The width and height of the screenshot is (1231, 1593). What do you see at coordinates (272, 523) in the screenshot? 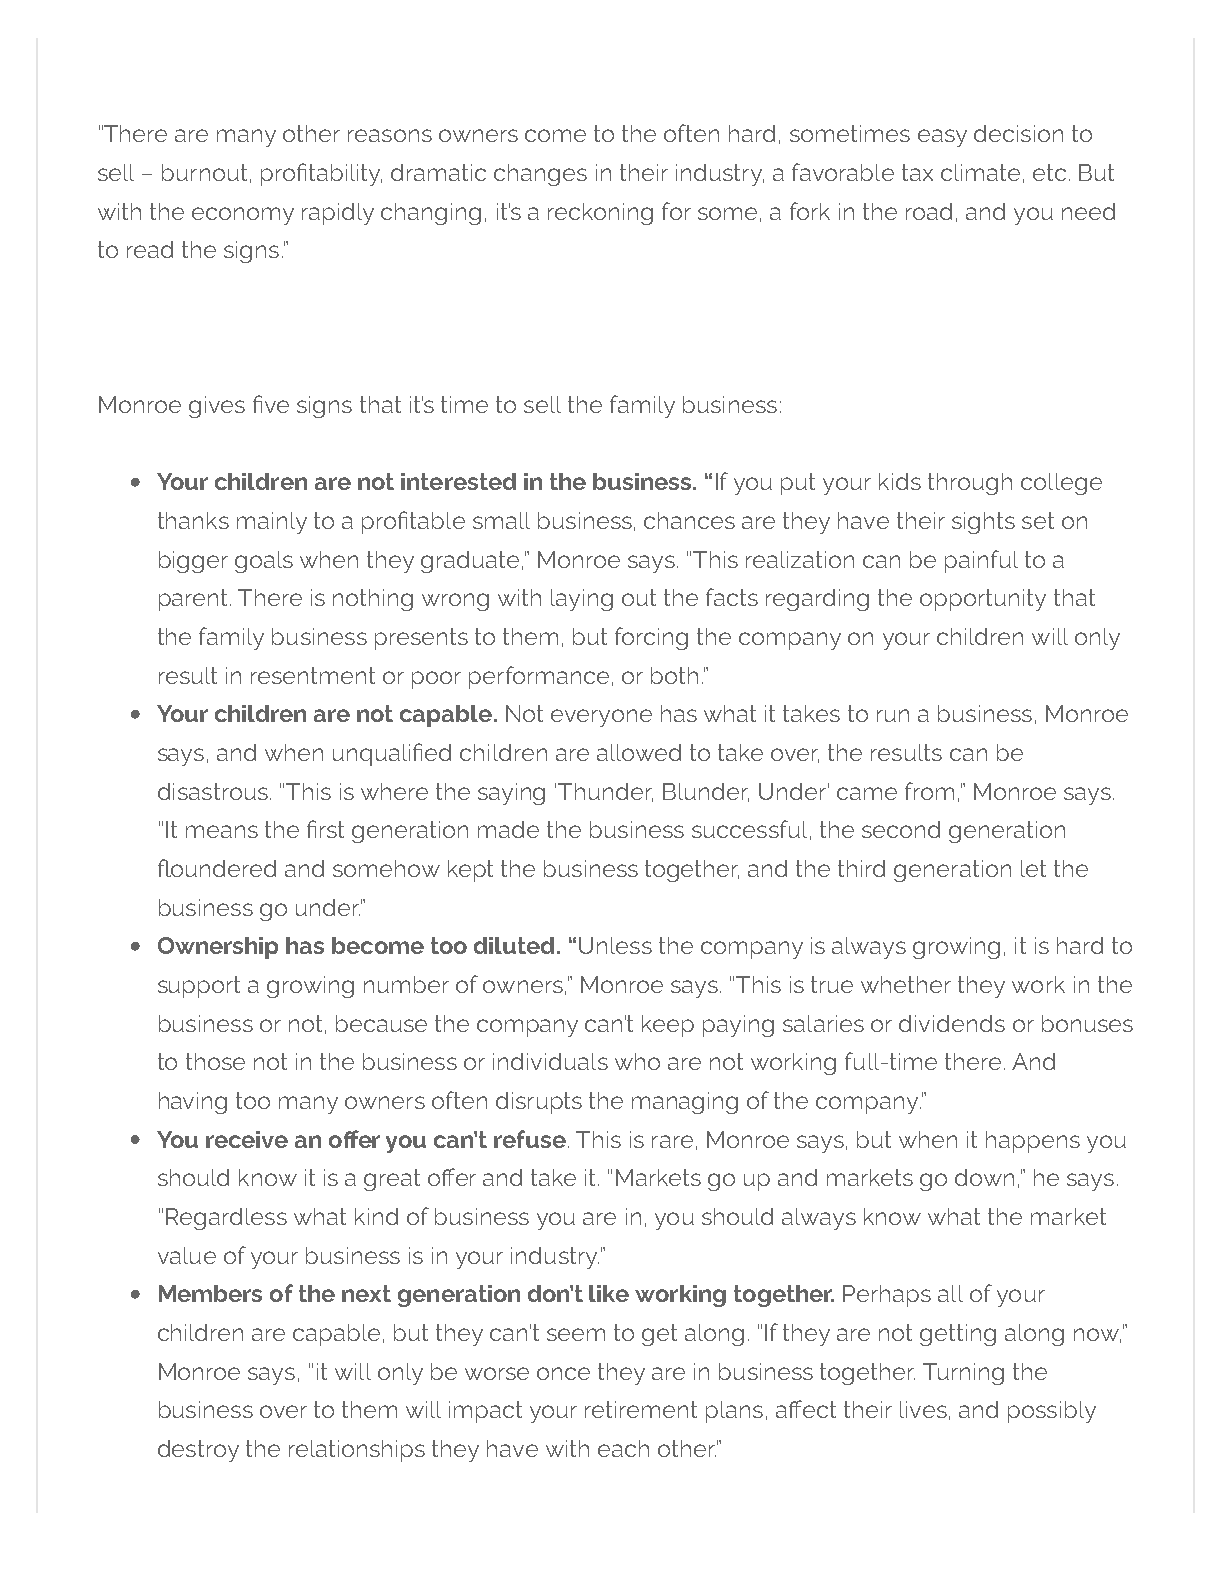
I see `mainly` at bounding box center [272, 523].
